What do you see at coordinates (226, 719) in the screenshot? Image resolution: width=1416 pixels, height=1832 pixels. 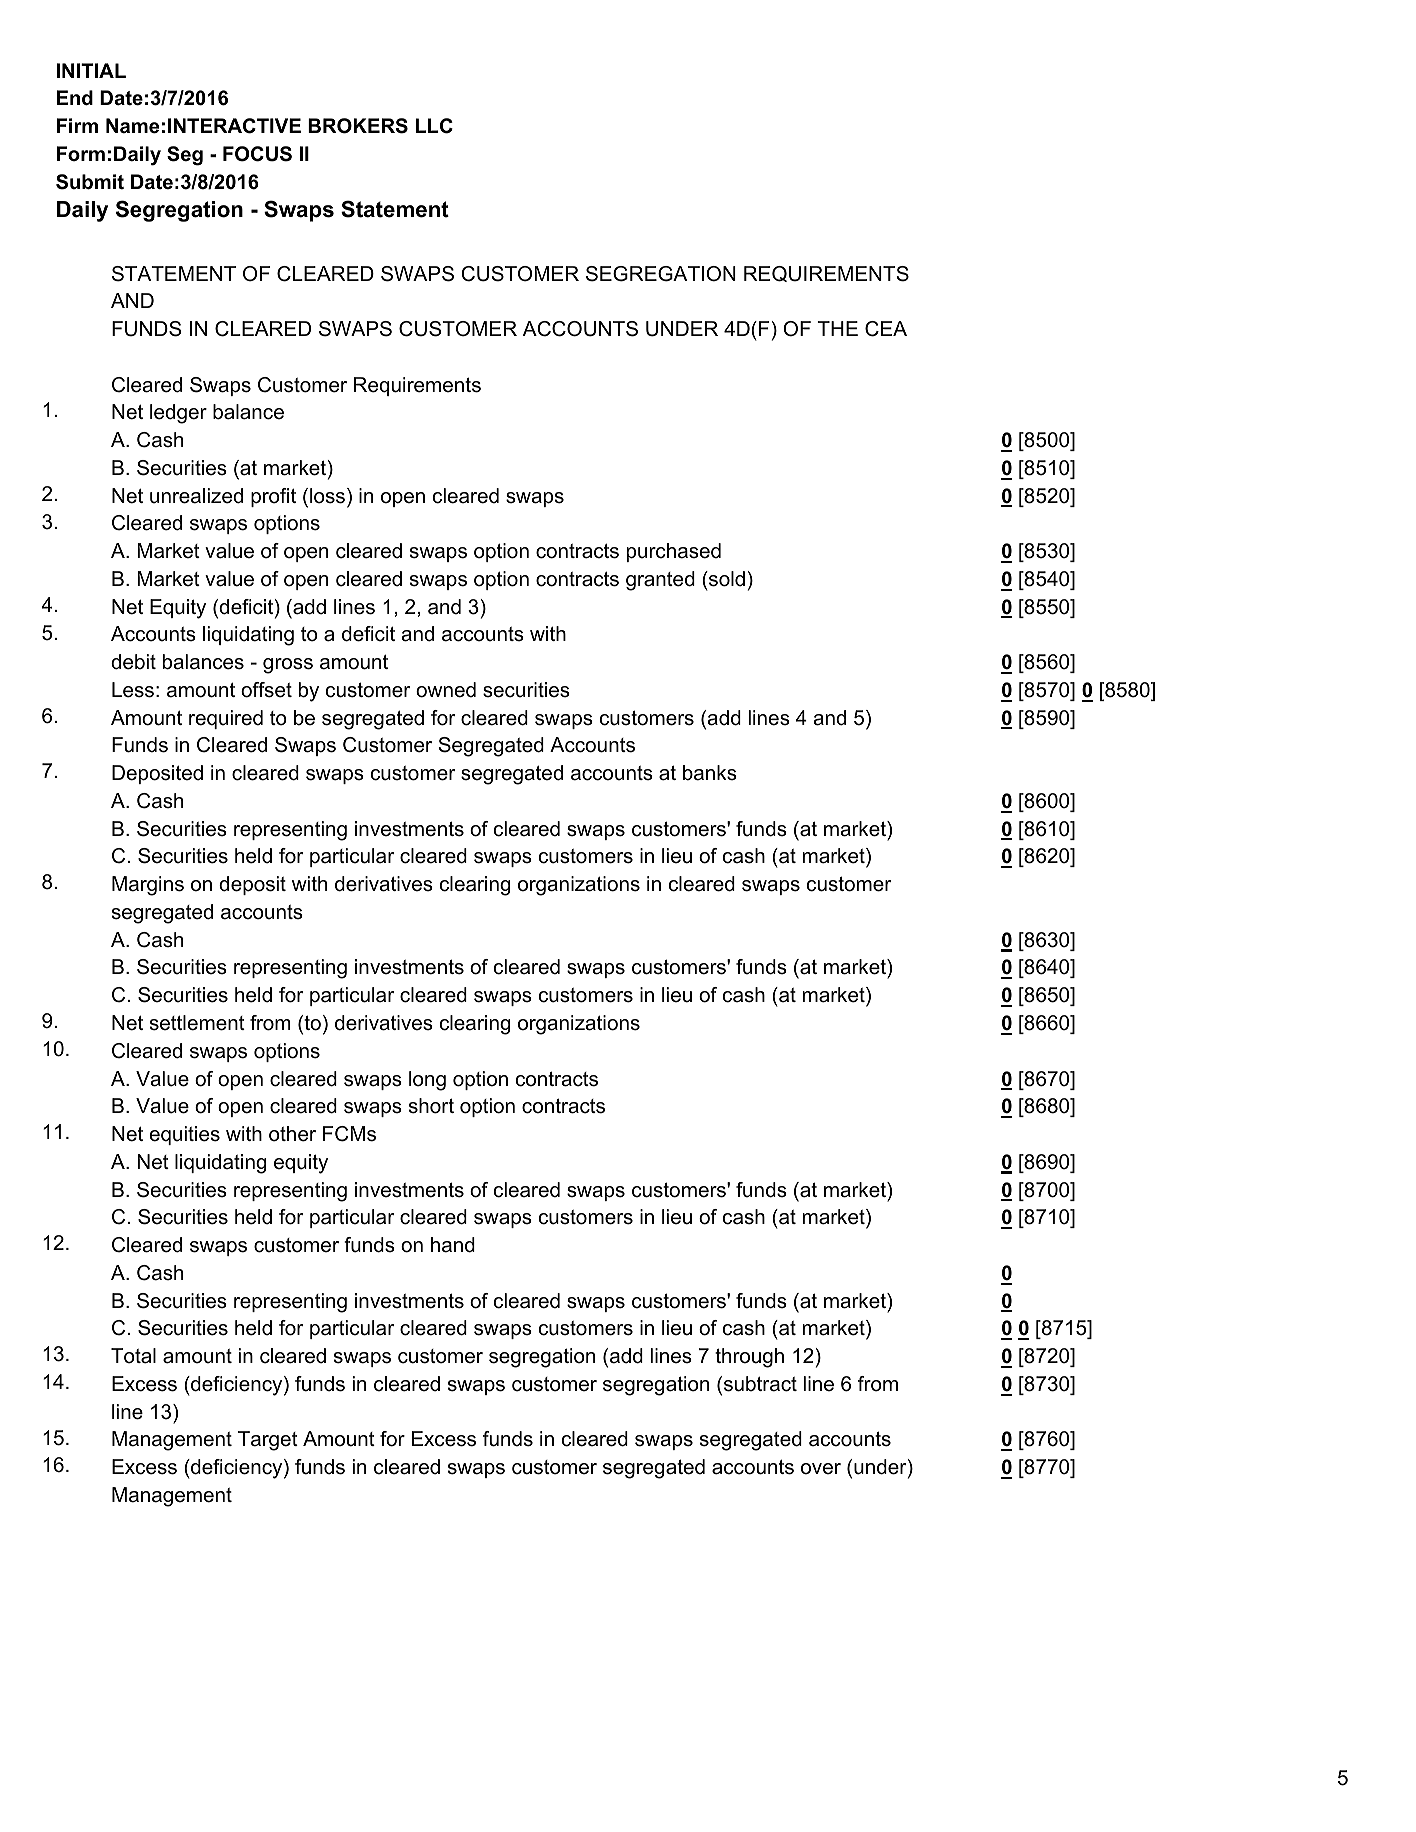 I see `required` at bounding box center [226, 719].
